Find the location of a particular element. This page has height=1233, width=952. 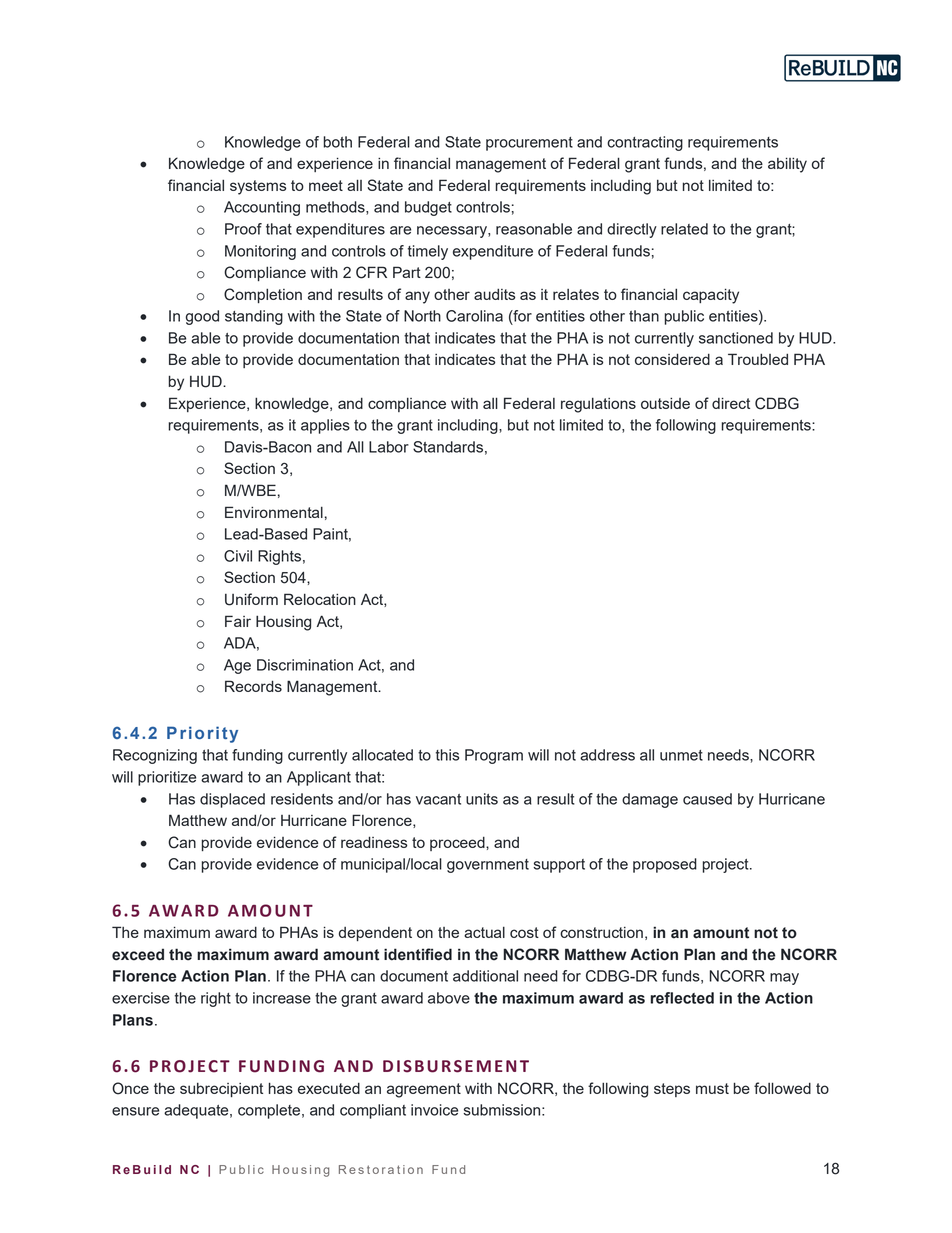

contracting is located at coordinates (645, 143).
